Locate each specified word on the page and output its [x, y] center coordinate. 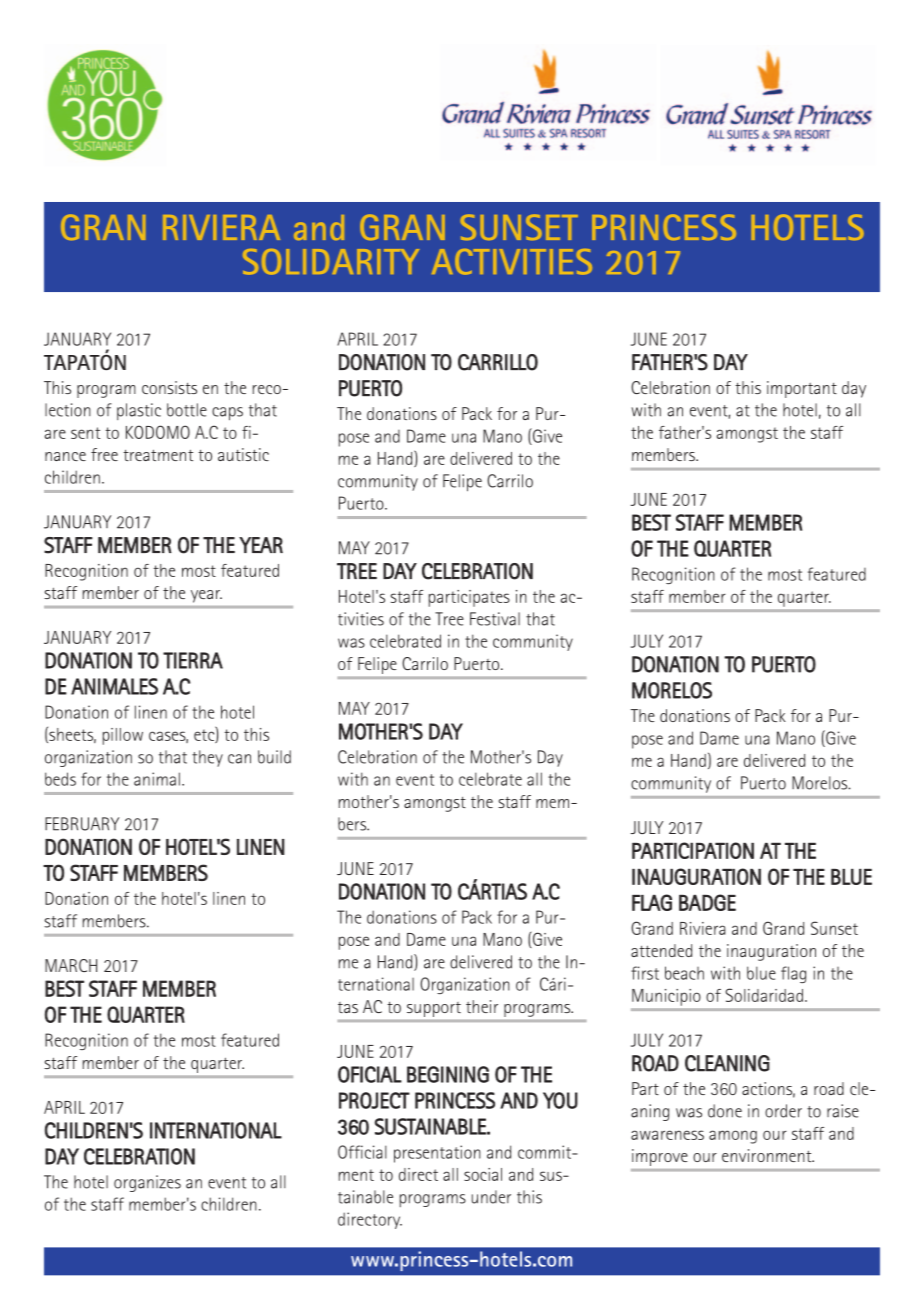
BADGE [707, 902]
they [207, 758]
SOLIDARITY [331, 262]
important [802, 389]
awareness [667, 1135]
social [483, 1174]
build [274, 757]
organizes [147, 1183]
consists [169, 387]
